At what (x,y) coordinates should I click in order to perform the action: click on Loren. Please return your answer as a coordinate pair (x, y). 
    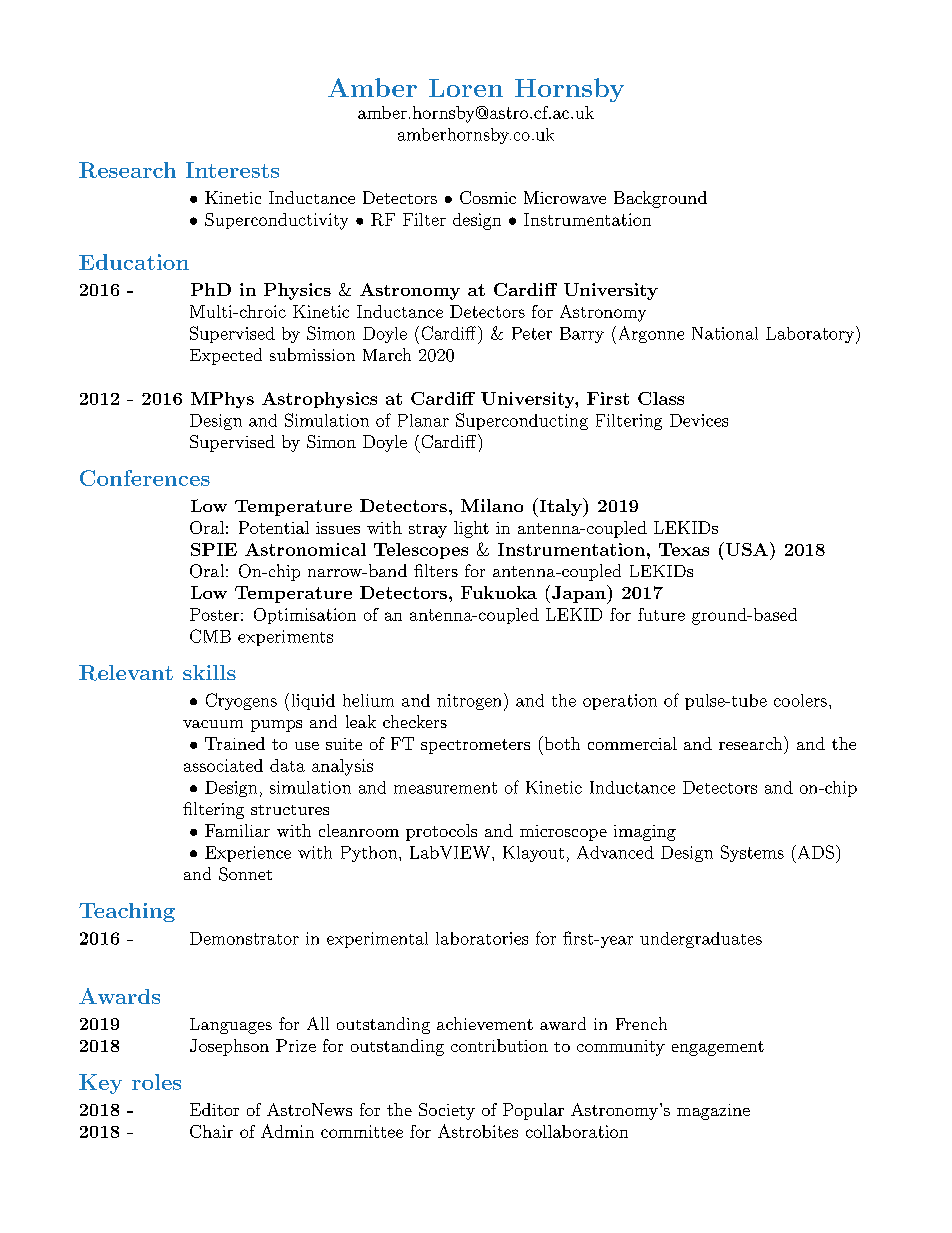
    Looking at the image, I should click on (466, 88).
